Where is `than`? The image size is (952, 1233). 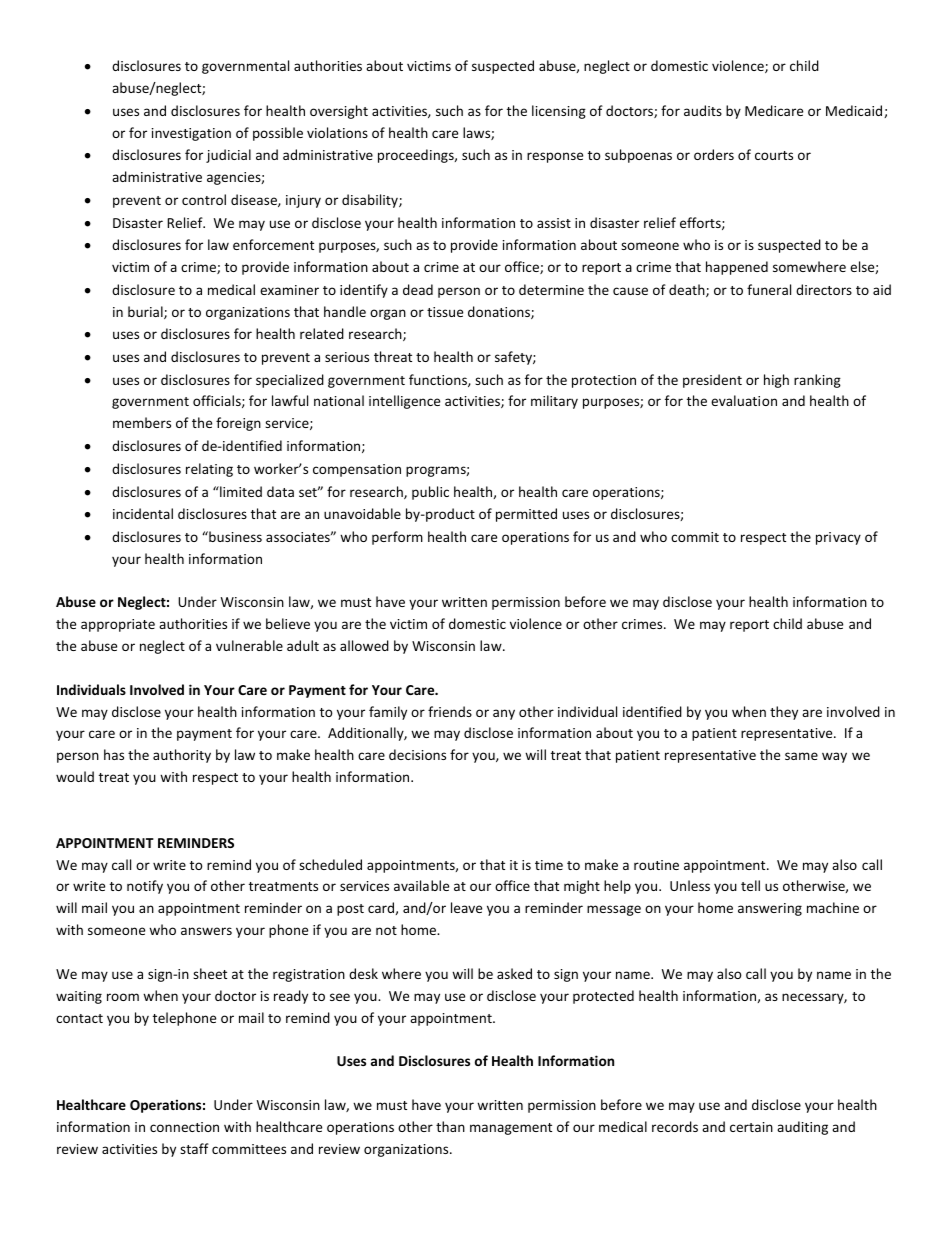
than is located at coordinates (450, 1126).
